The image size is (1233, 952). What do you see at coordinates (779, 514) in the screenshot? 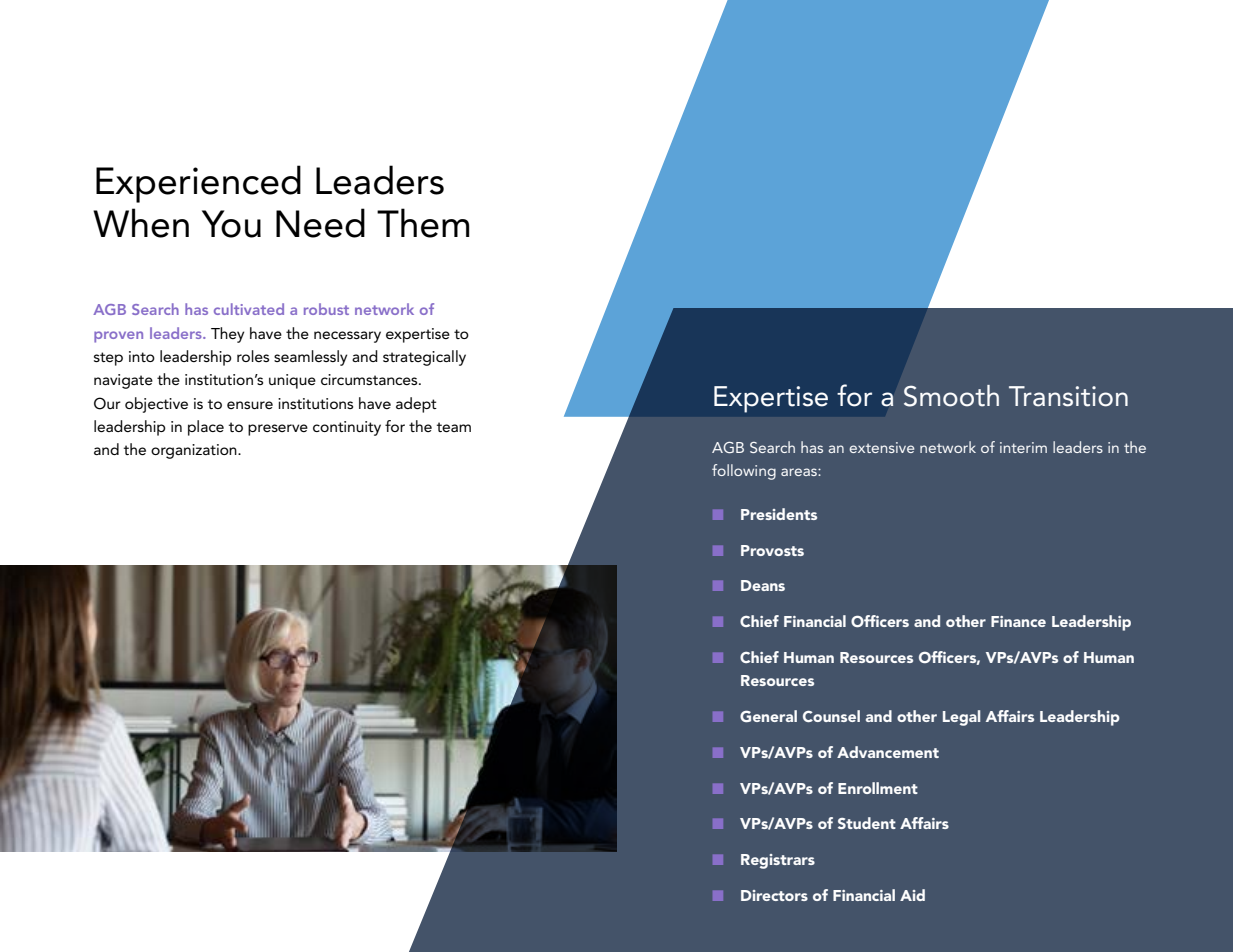
I see `Presidents` at bounding box center [779, 514].
